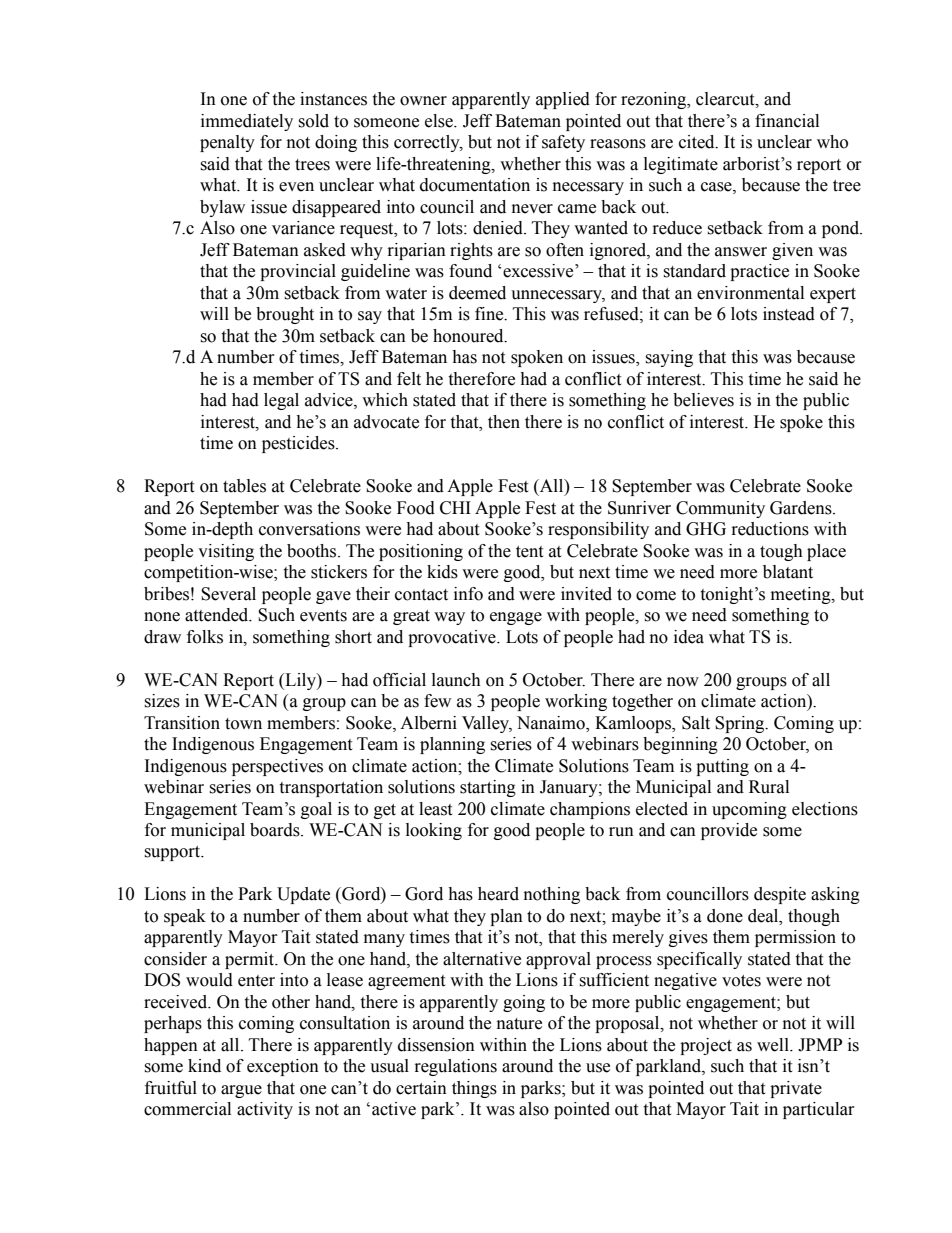  I want to click on private, so click(796, 1089).
